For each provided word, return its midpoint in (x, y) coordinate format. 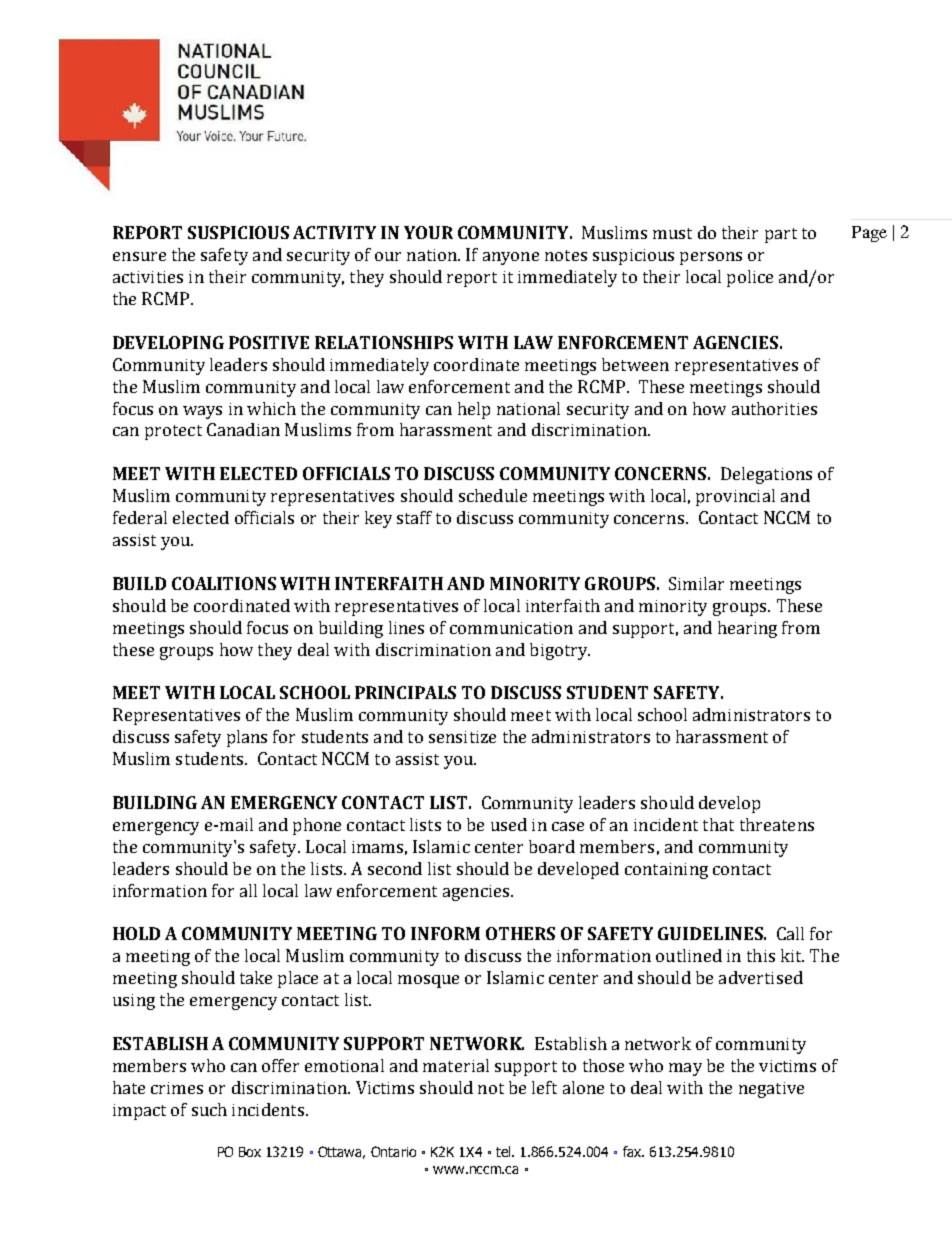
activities (148, 277)
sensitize (462, 737)
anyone (511, 258)
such (209, 1109)
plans (247, 738)
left (544, 1087)
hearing (747, 629)
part (781, 235)
